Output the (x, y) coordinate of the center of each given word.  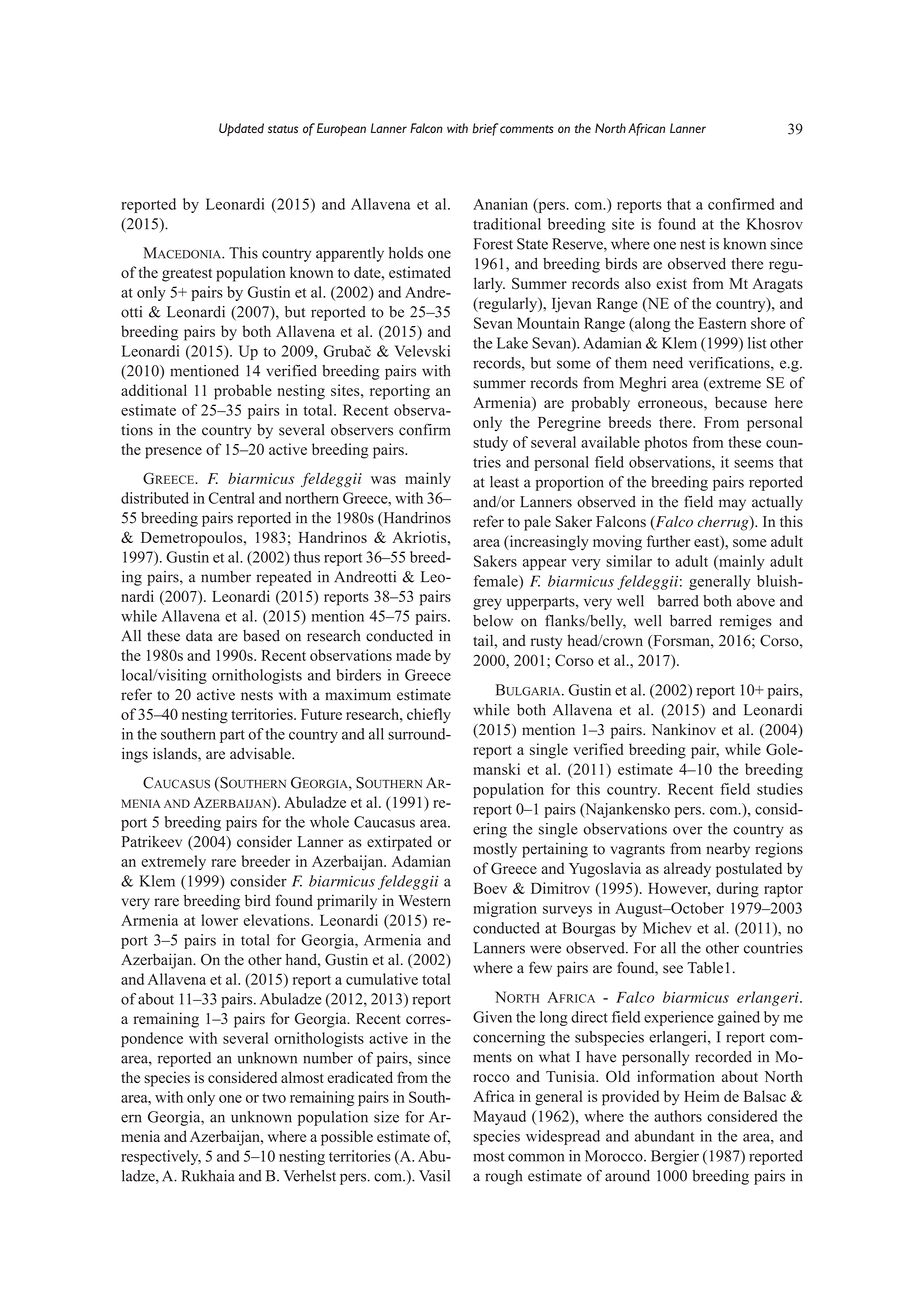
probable (243, 392)
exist (671, 283)
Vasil (434, 1176)
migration (505, 909)
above (756, 601)
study (490, 443)
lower (219, 920)
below (493, 621)
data (199, 636)
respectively (161, 1157)
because (741, 402)
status (283, 129)
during (737, 890)
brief (485, 129)
